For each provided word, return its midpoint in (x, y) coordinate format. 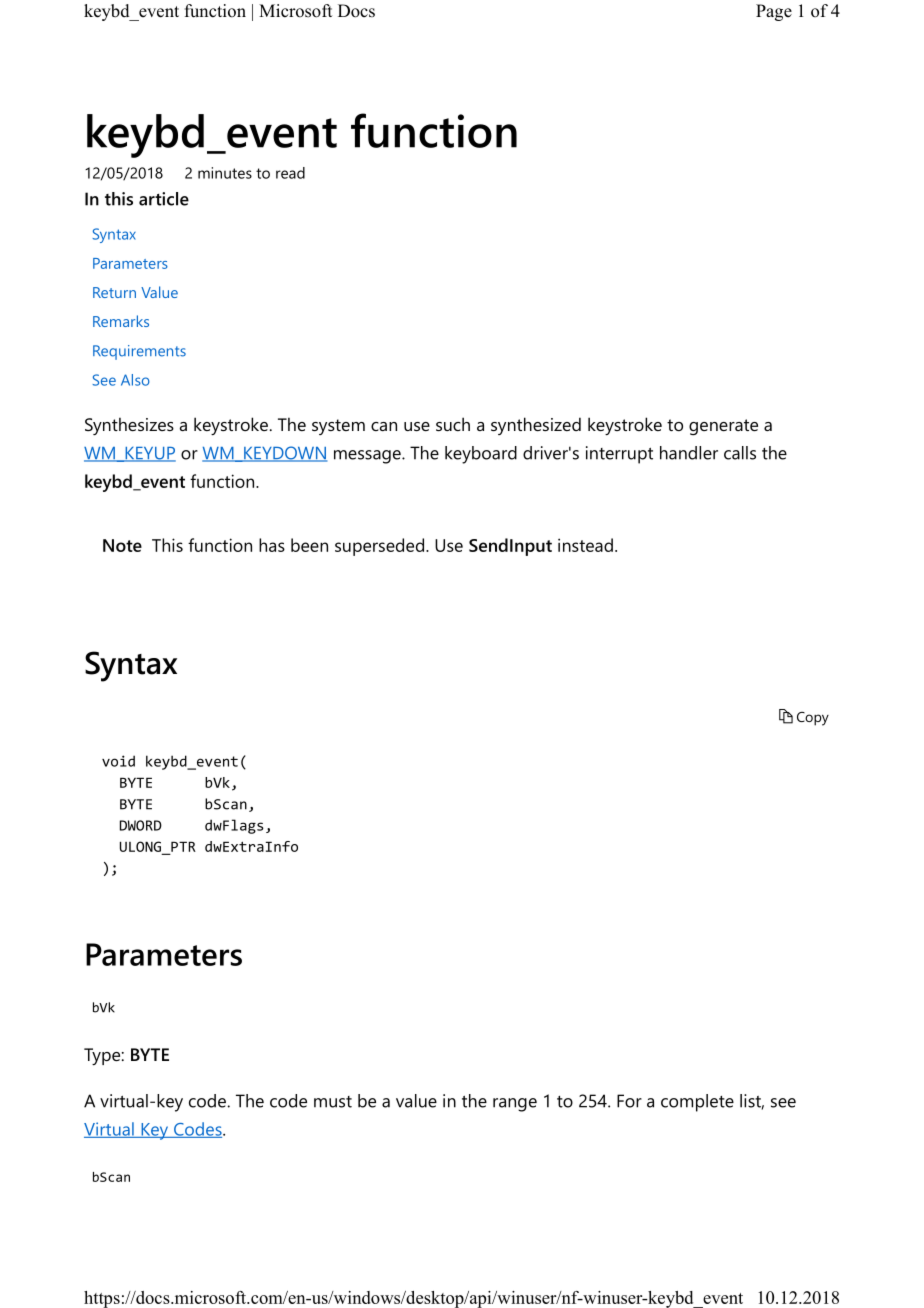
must (333, 1102)
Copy (813, 719)
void (118, 761)
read (290, 173)
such (453, 424)
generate (723, 427)
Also (135, 380)
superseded (379, 547)
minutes (225, 173)
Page (774, 12)
